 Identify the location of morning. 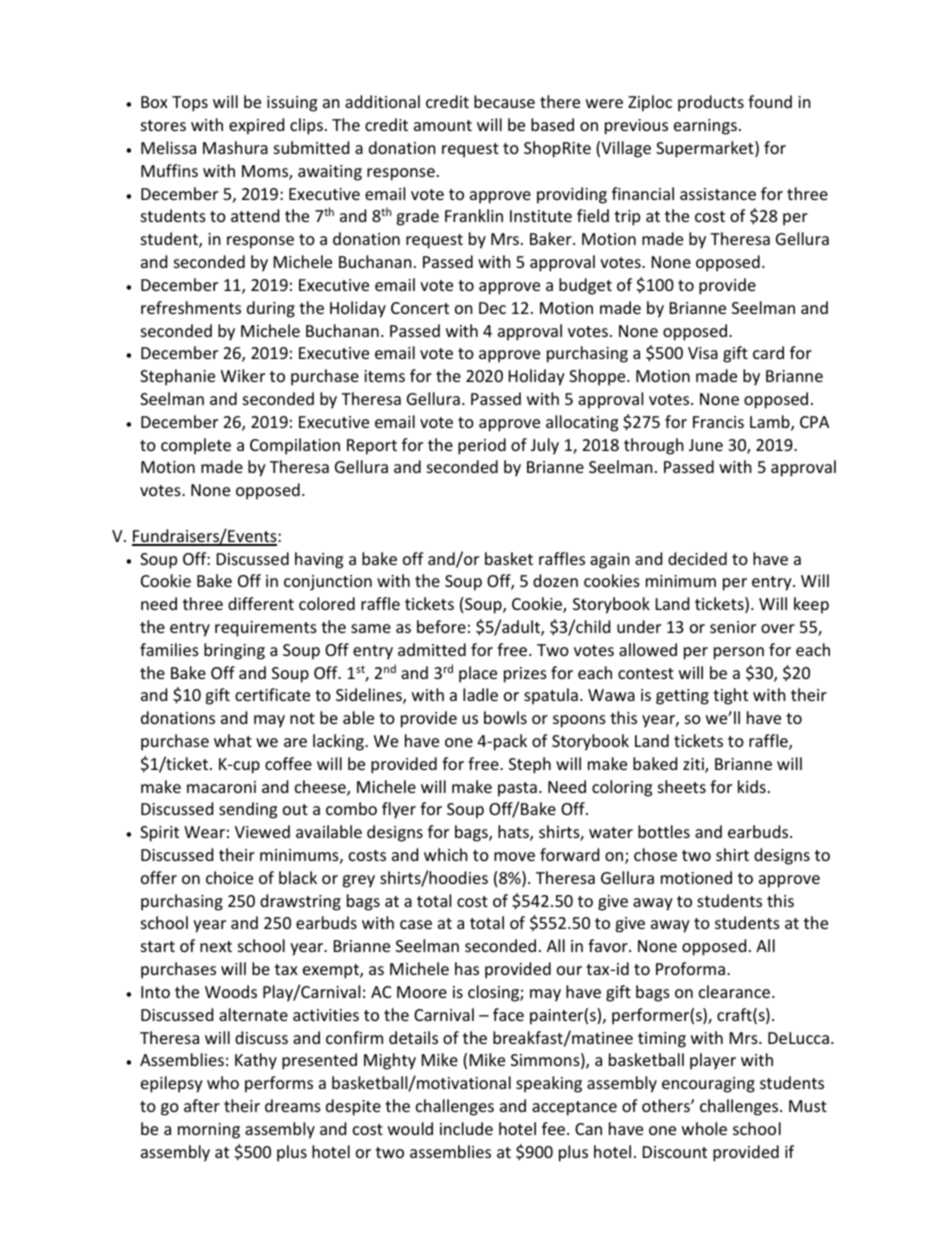
(209, 1131).
